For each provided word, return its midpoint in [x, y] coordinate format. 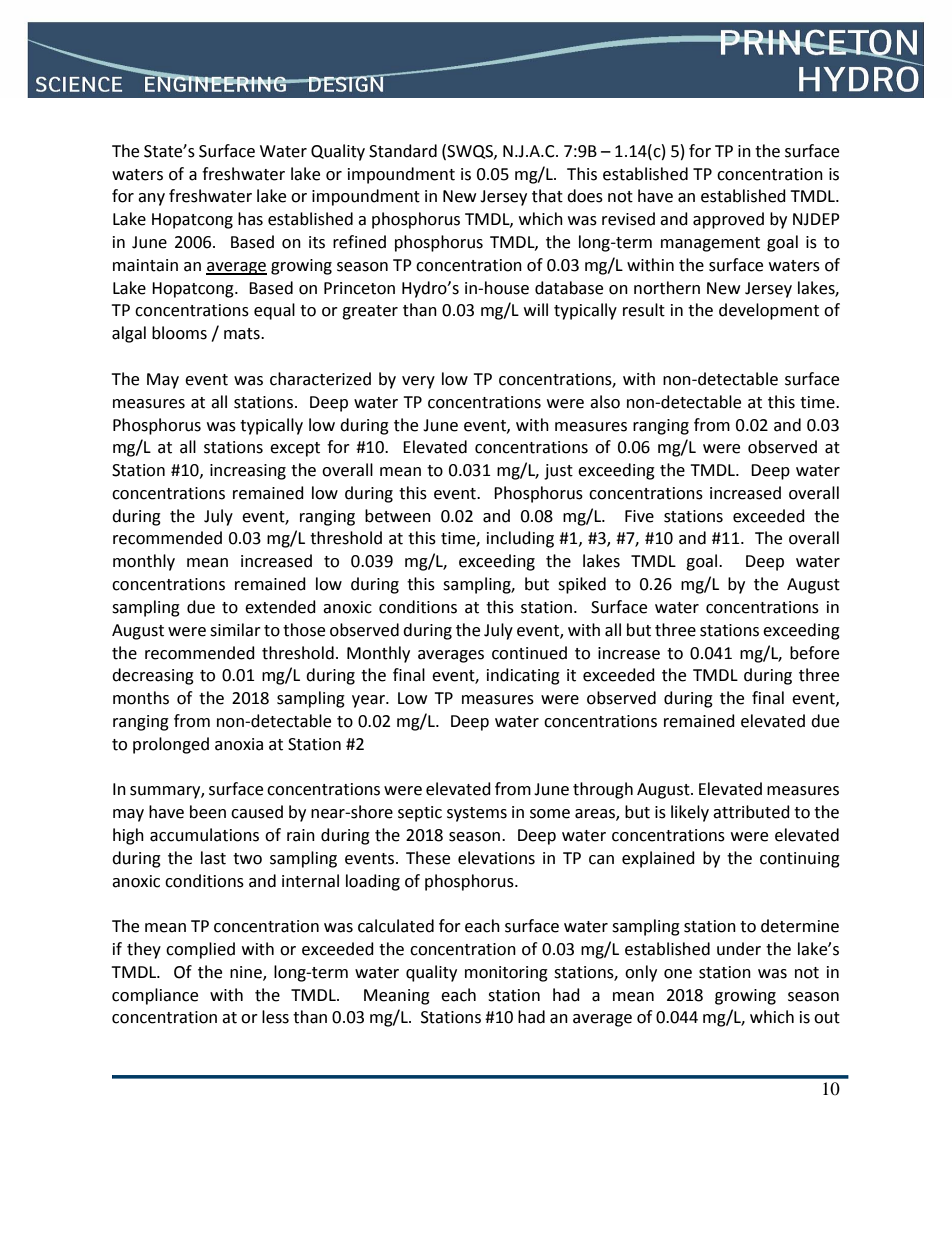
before [814, 653]
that [547, 196]
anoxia [239, 744]
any [151, 199]
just [558, 472]
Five [639, 516]
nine [247, 973]
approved [728, 220]
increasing [248, 472]
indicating [523, 676]
